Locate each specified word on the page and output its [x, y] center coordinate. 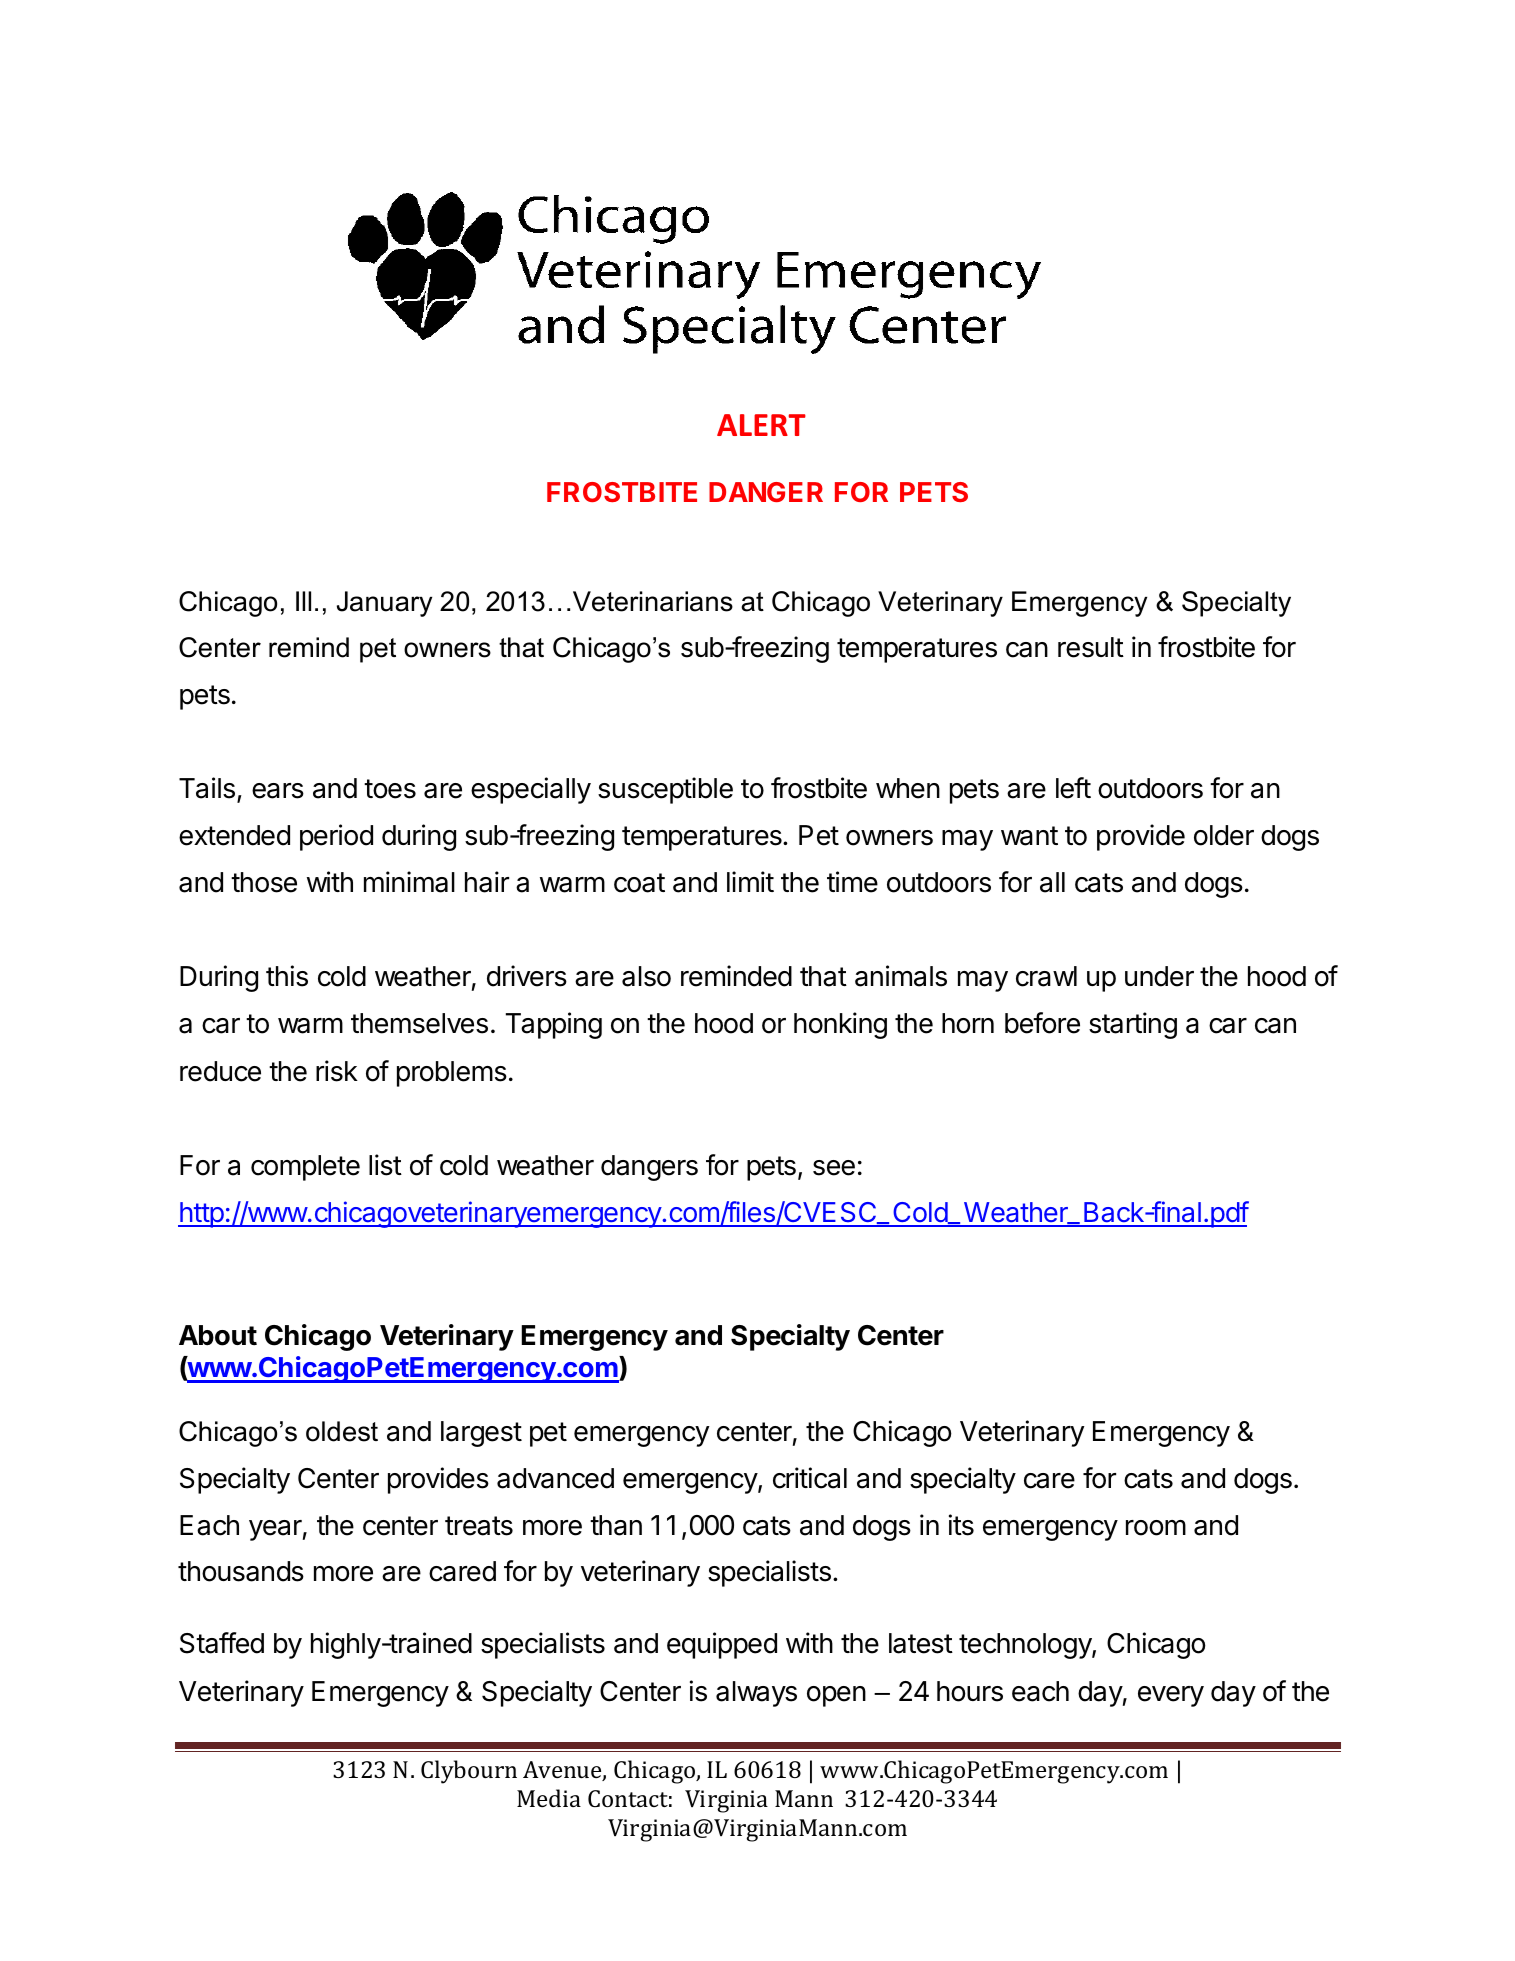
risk [337, 1071]
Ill [303, 601]
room [1156, 1528]
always [756, 1694]
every [1171, 1696]
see [834, 1168]
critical [810, 1478]
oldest [342, 1431]
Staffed [222, 1643]
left [1073, 788]
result [1091, 647]
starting [1133, 1025]
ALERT [761, 425]
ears [278, 791]
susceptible [665, 790]
